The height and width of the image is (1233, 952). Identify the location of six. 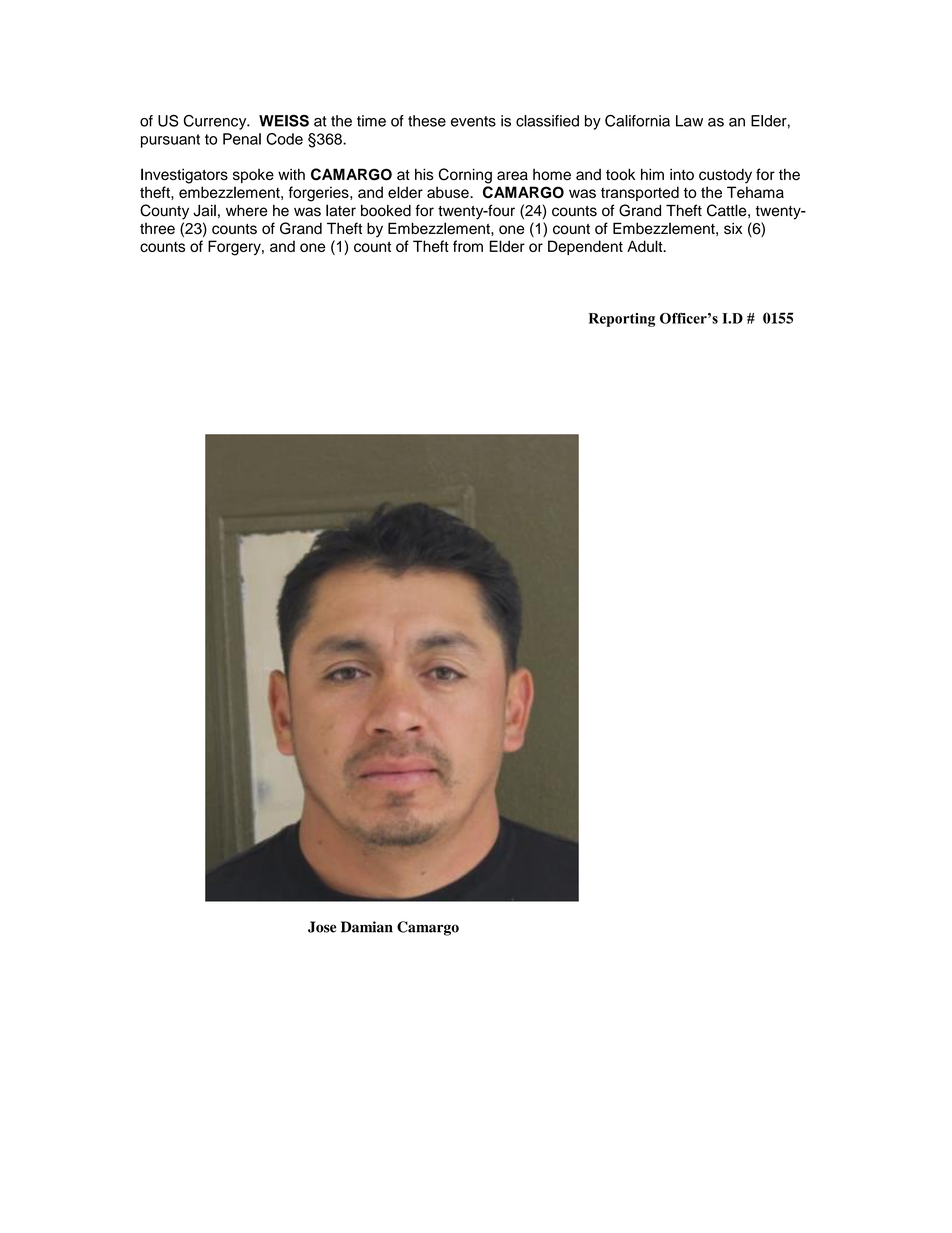
(733, 228).
